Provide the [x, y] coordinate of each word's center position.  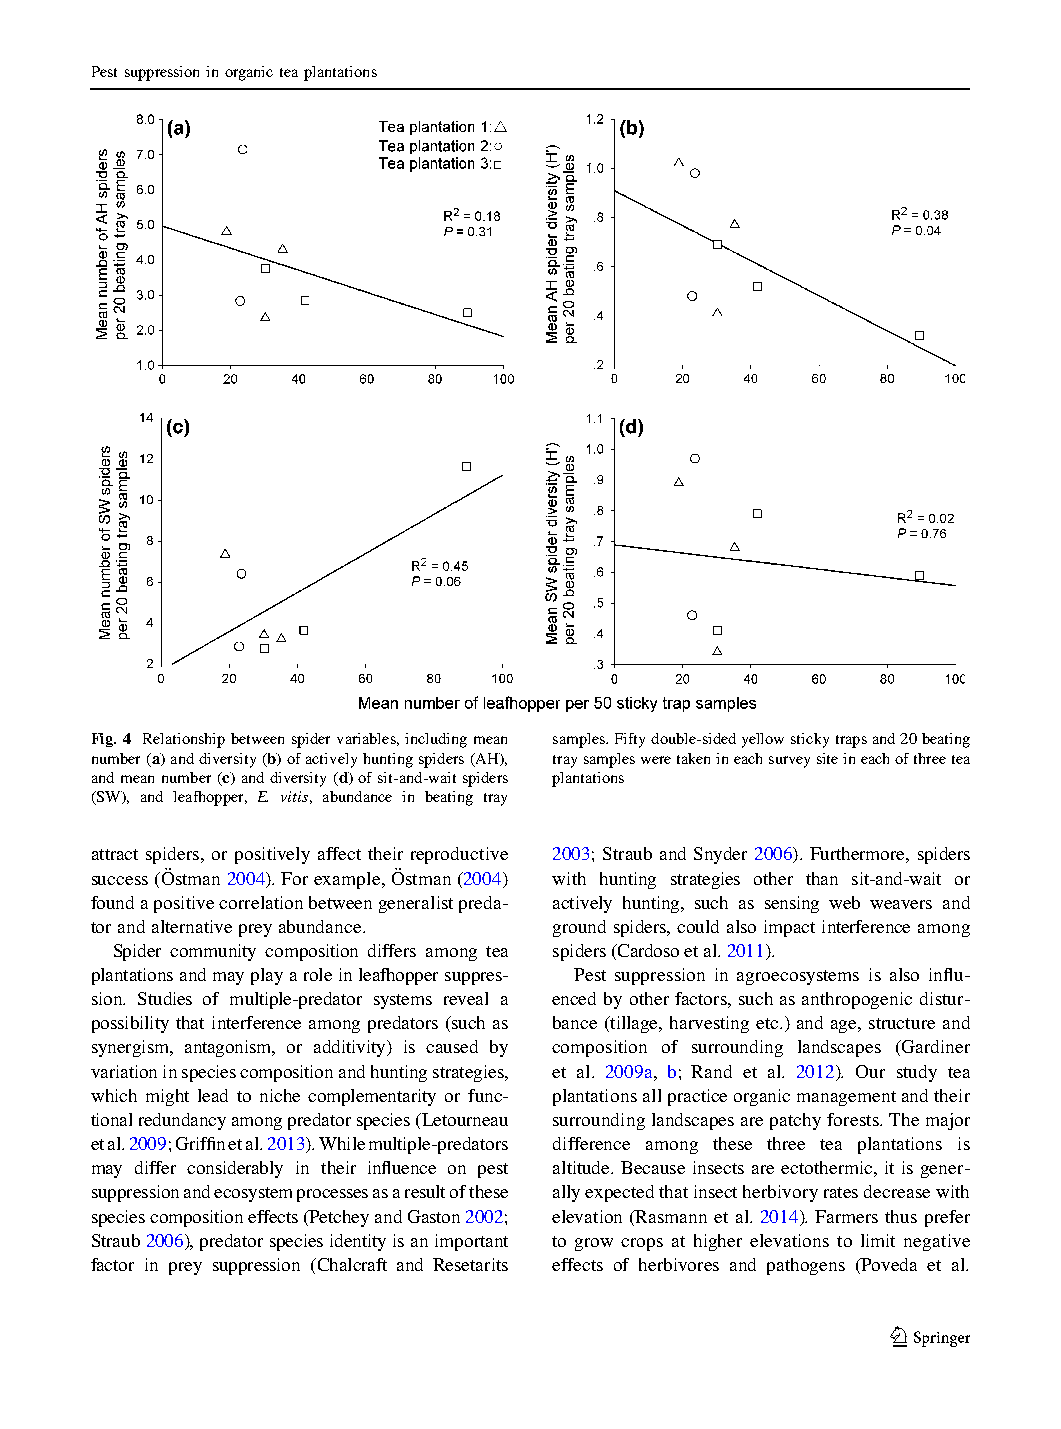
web [844, 902]
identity [358, 1242]
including [436, 740]
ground [579, 928]
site [827, 758]
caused [452, 1046]
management [846, 1098]
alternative [192, 926]
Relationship [184, 740]
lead [213, 1095]
